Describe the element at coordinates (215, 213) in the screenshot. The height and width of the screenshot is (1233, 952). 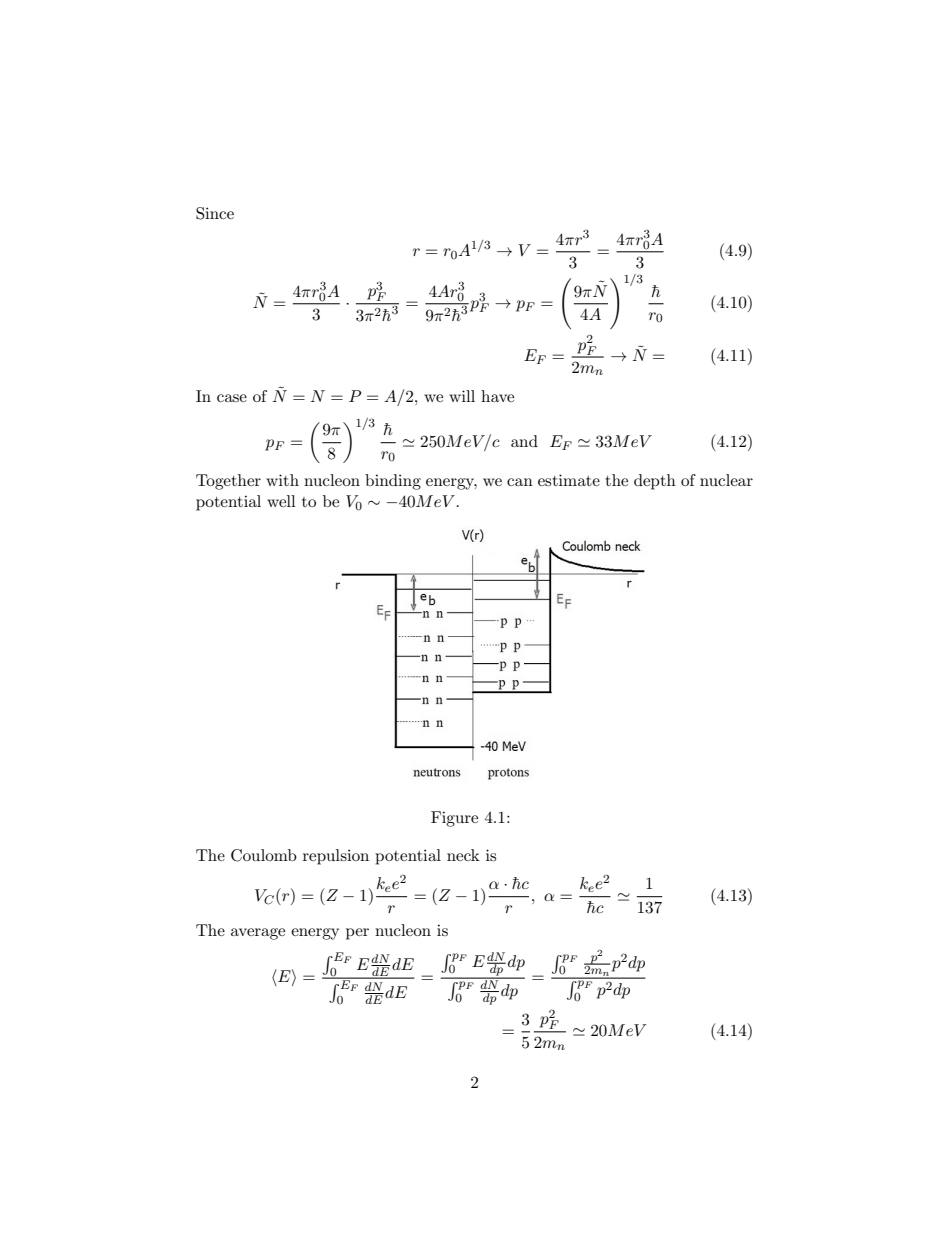
I see `Since` at that location.
